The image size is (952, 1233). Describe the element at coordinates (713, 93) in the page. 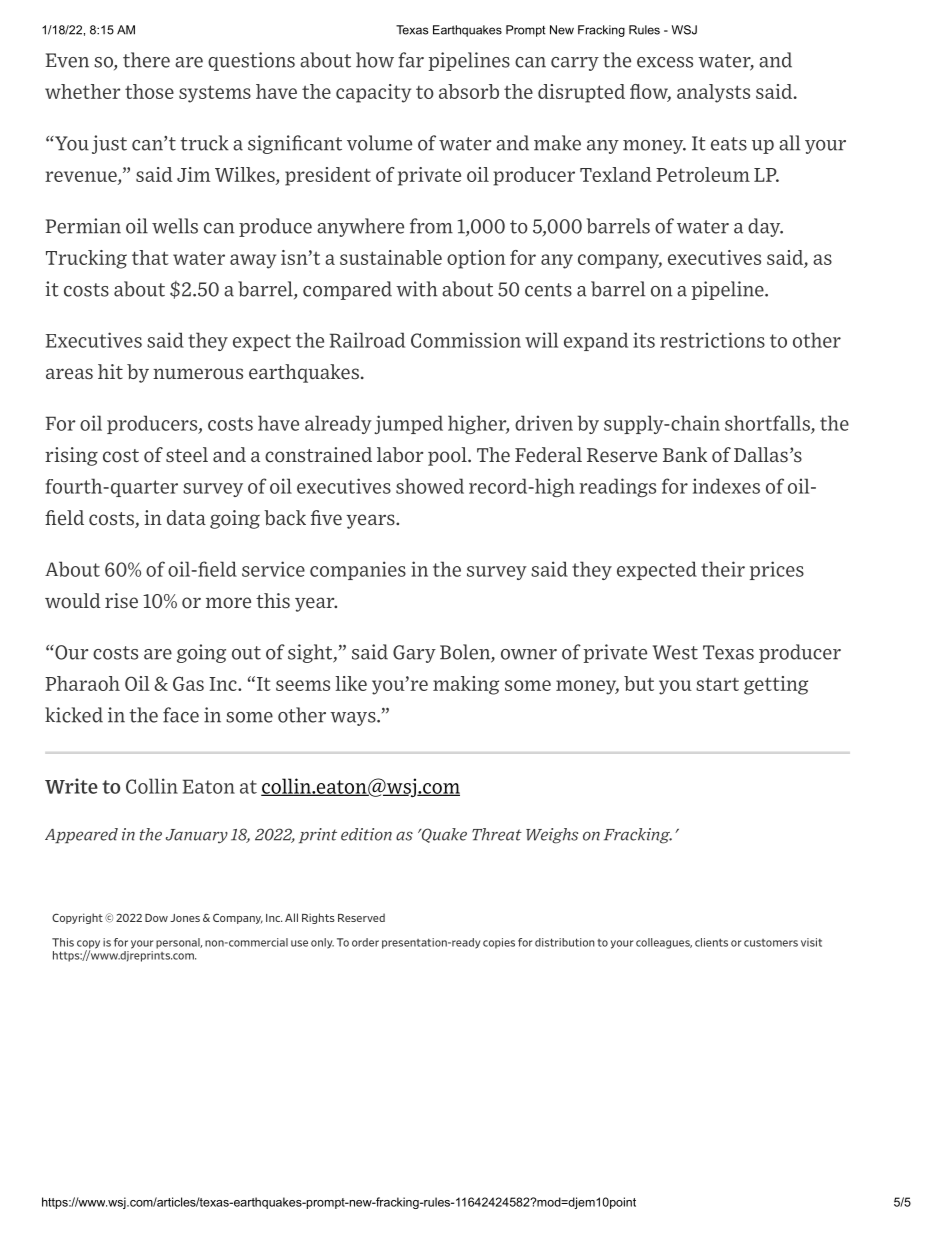

I see `analysts` at that location.
